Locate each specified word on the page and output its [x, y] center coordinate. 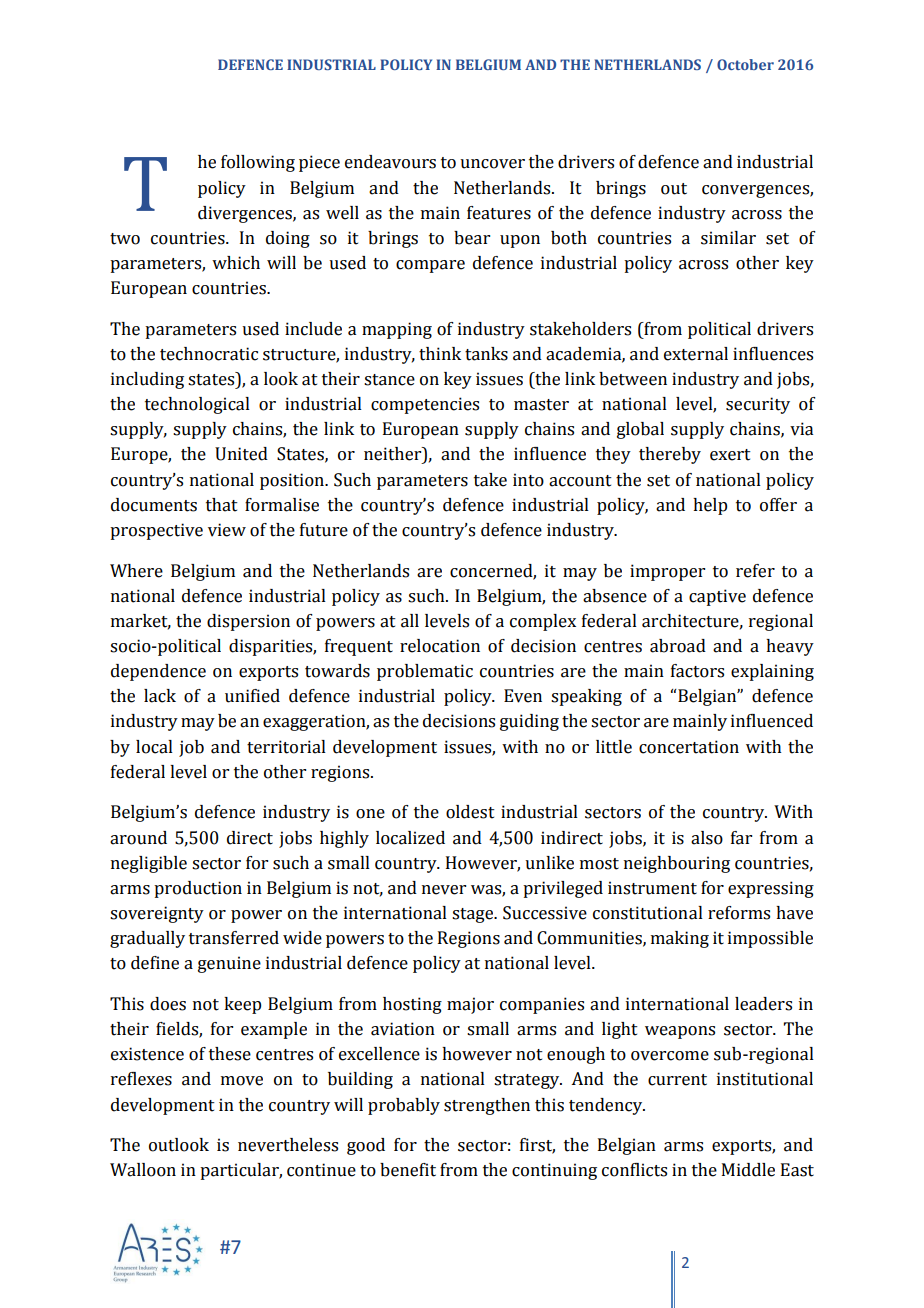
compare [430, 266]
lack [160, 696]
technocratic [209, 354]
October [745, 64]
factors [697, 671]
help [710, 506]
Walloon [143, 1170]
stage [474, 915]
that [222, 505]
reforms [739, 913]
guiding [529, 722]
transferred [234, 938]
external [696, 354]
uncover [492, 164]
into [528, 480]
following [258, 163]
